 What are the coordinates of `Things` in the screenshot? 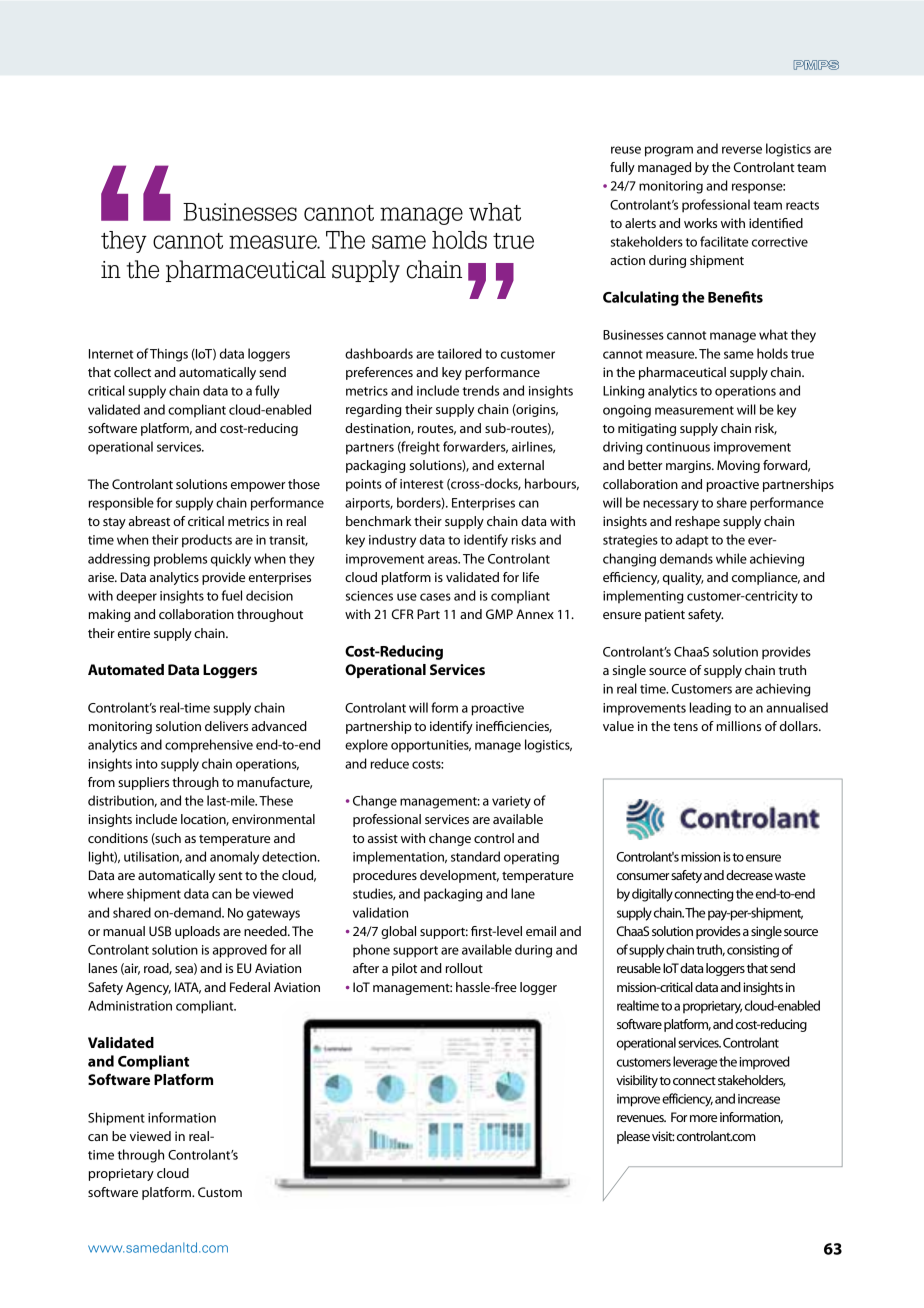 It's located at (169, 355).
